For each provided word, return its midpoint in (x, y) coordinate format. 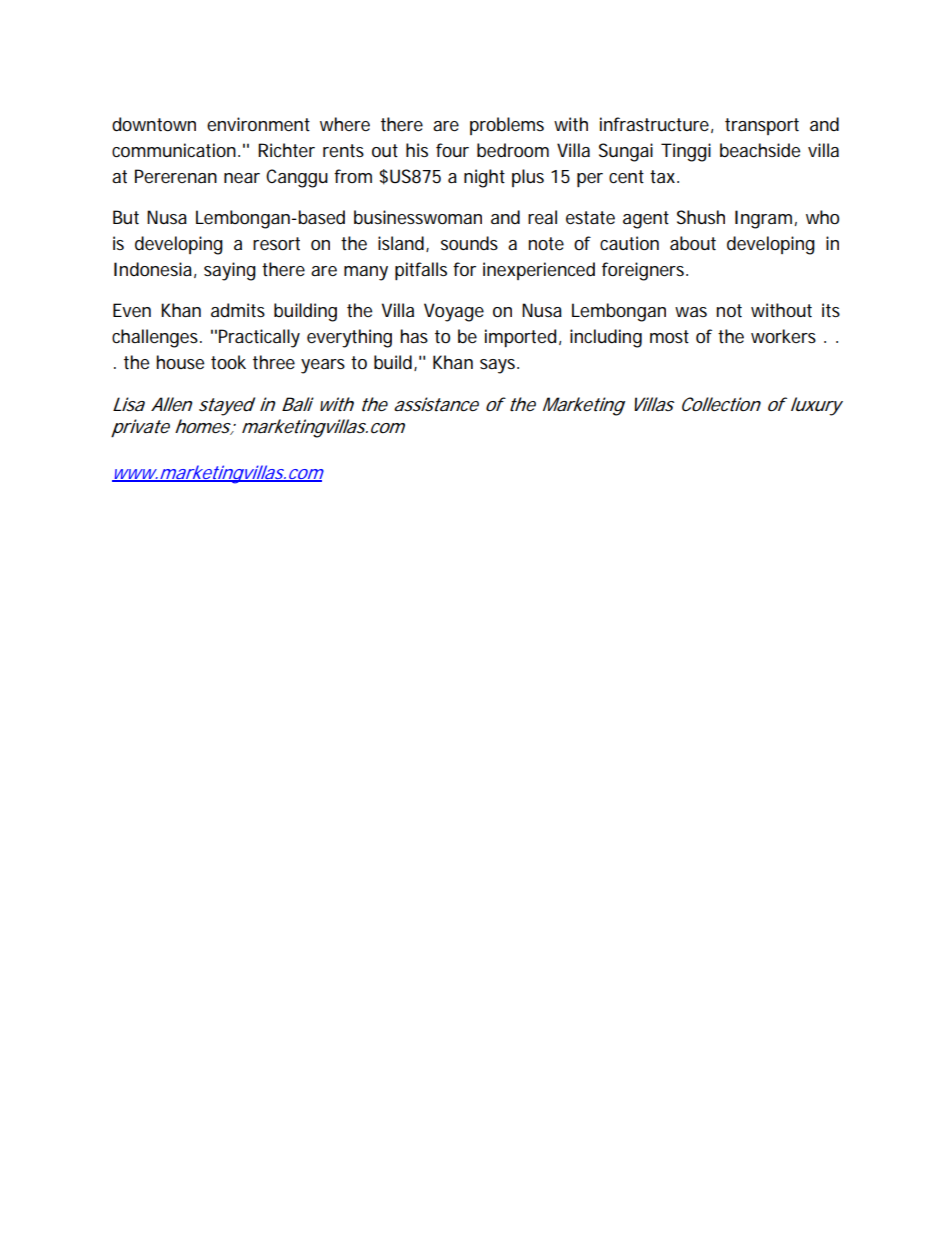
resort (276, 244)
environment (258, 124)
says (499, 366)
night (484, 178)
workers (783, 336)
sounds (469, 243)
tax (664, 176)
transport (762, 126)
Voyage (454, 312)
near (242, 178)
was (691, 312)
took (228, 362)
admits (238, 310)
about (693, 243)
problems (507, 126)
